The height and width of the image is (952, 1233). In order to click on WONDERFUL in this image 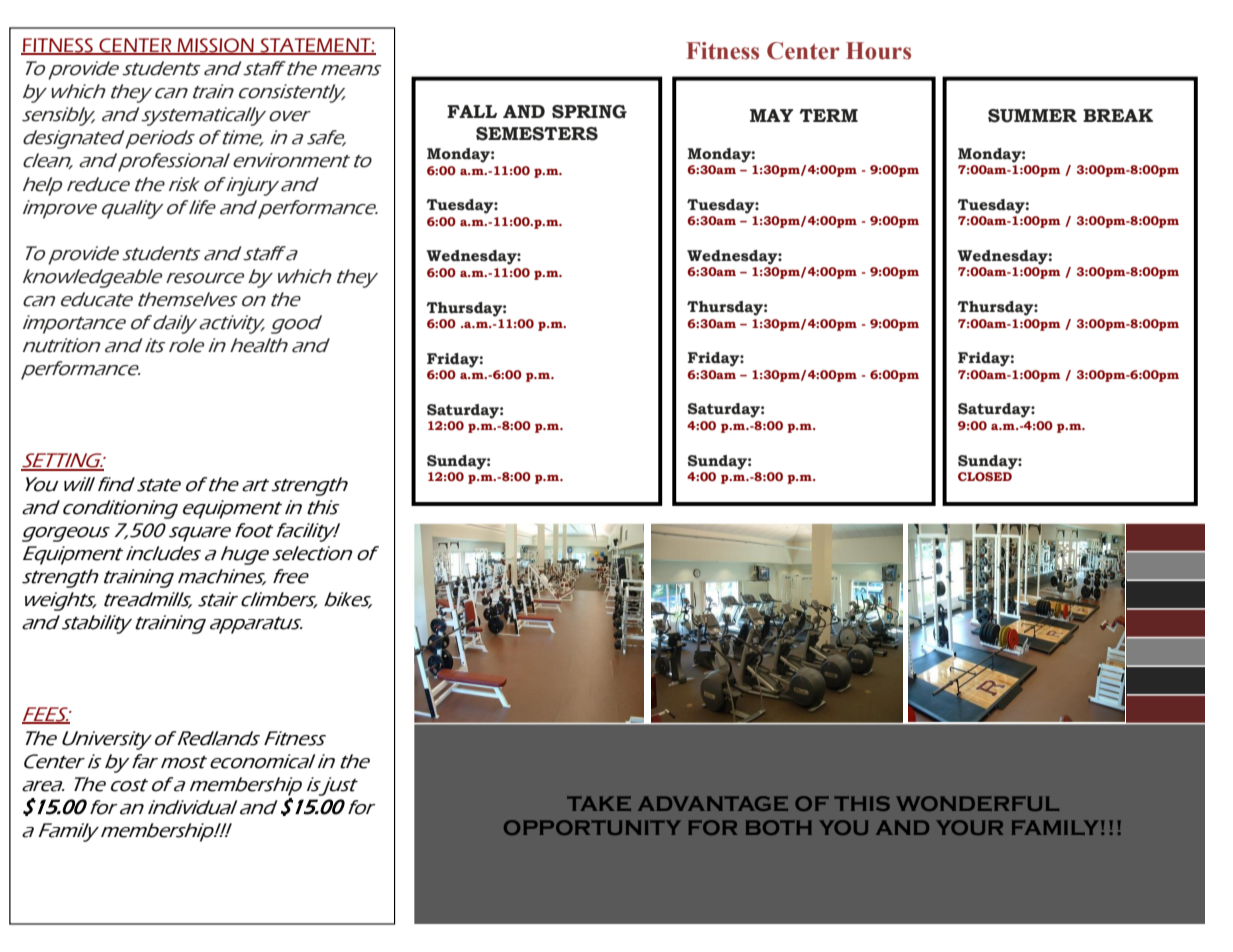, I will do `click(977, 803)`.
